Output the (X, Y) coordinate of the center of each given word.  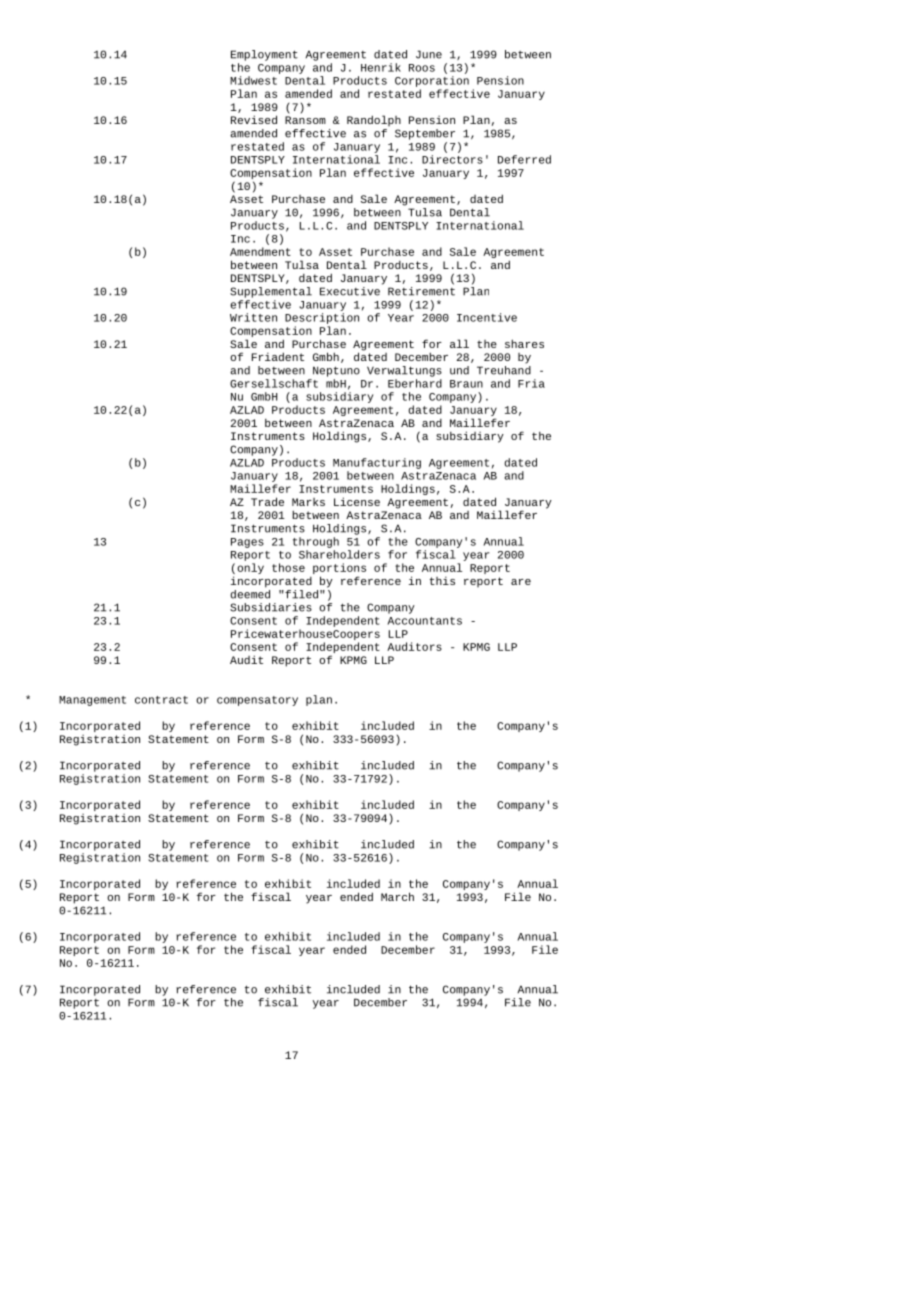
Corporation (432, 81)
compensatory (257, 701)
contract (161, 700)
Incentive (487, 317)
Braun (466, 384)
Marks (308, 502)
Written (253, 317)
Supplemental (271, 292)
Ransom (305, 120)
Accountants (424, 621)
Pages (247, 543)
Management (92, 701)
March (397, 896)
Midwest (253, 80)
